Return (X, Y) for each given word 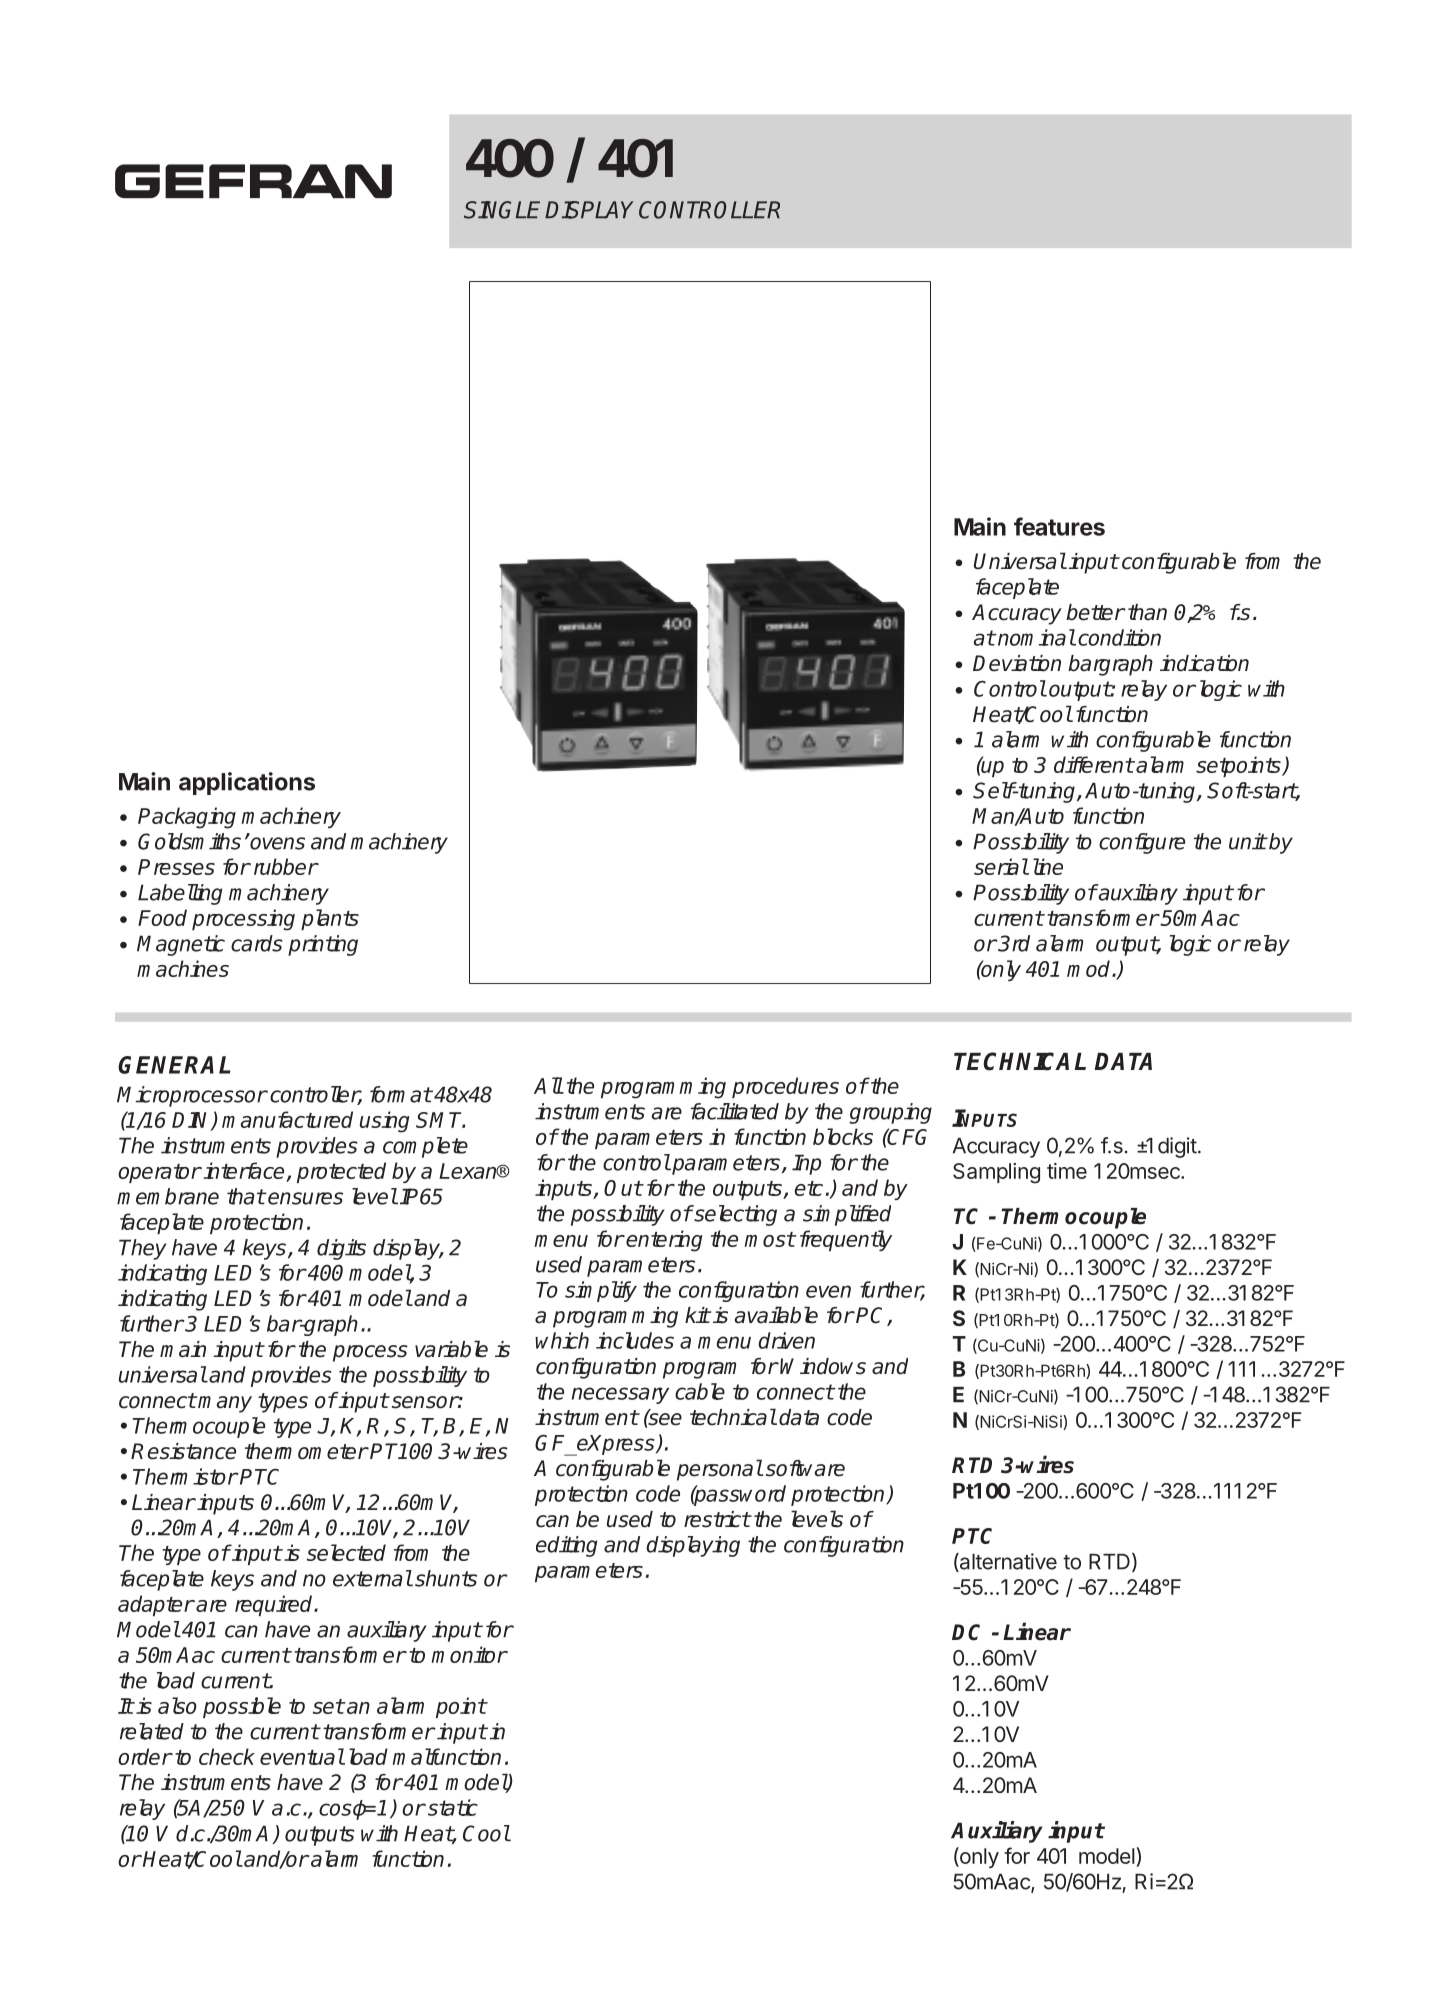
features (1059, 526)
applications (247, 783)
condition (1119, 637)
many (225, 1404)
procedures (785, 1087)
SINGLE (505, 210)
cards (257, 943)
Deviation (1017, 663)
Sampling (996, 1173)
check (227, 1756)
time (1067, 1171)
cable (700, 1391)
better (1095, 612)
